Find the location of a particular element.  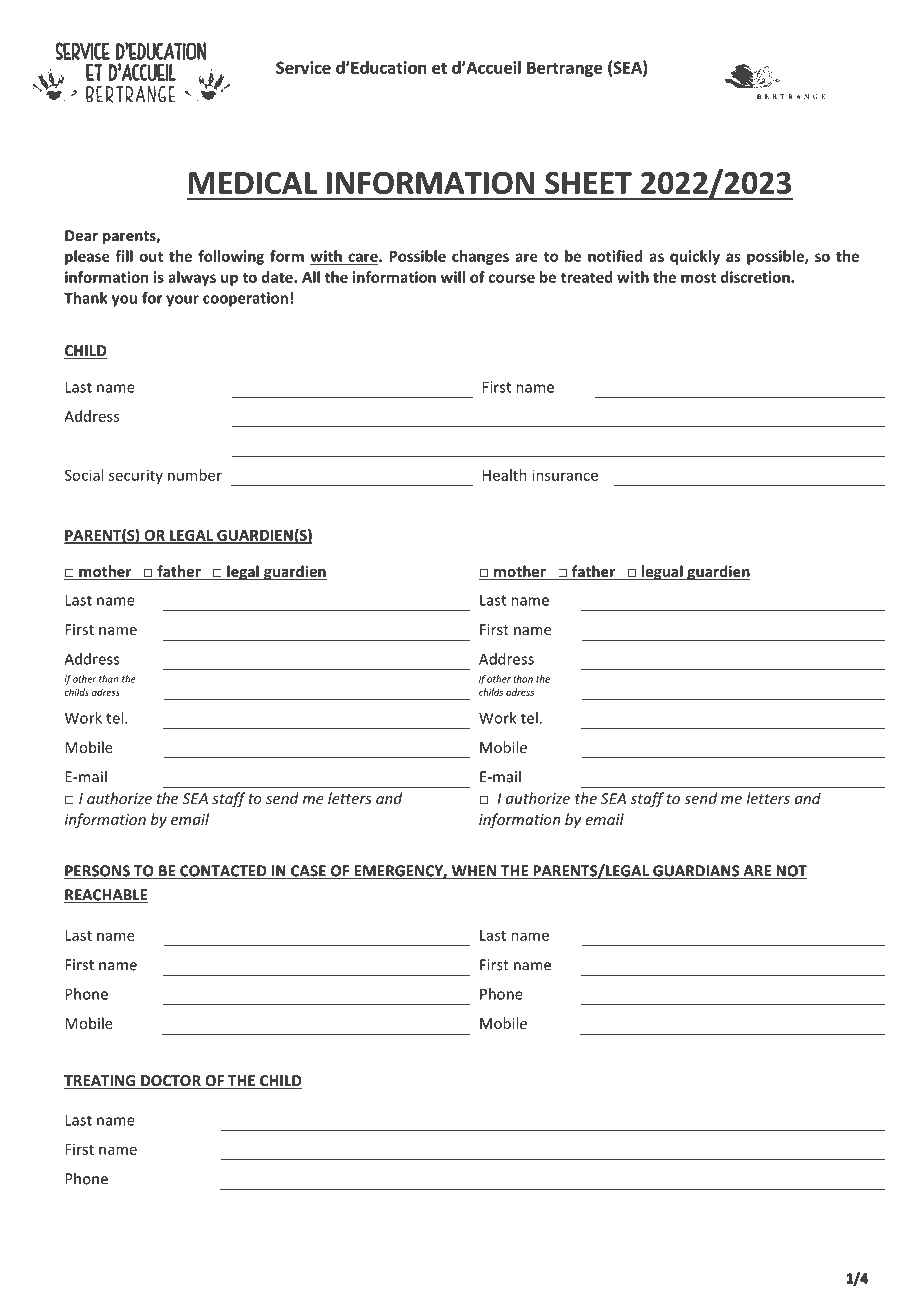

security is located at coordinates (136, 476).
